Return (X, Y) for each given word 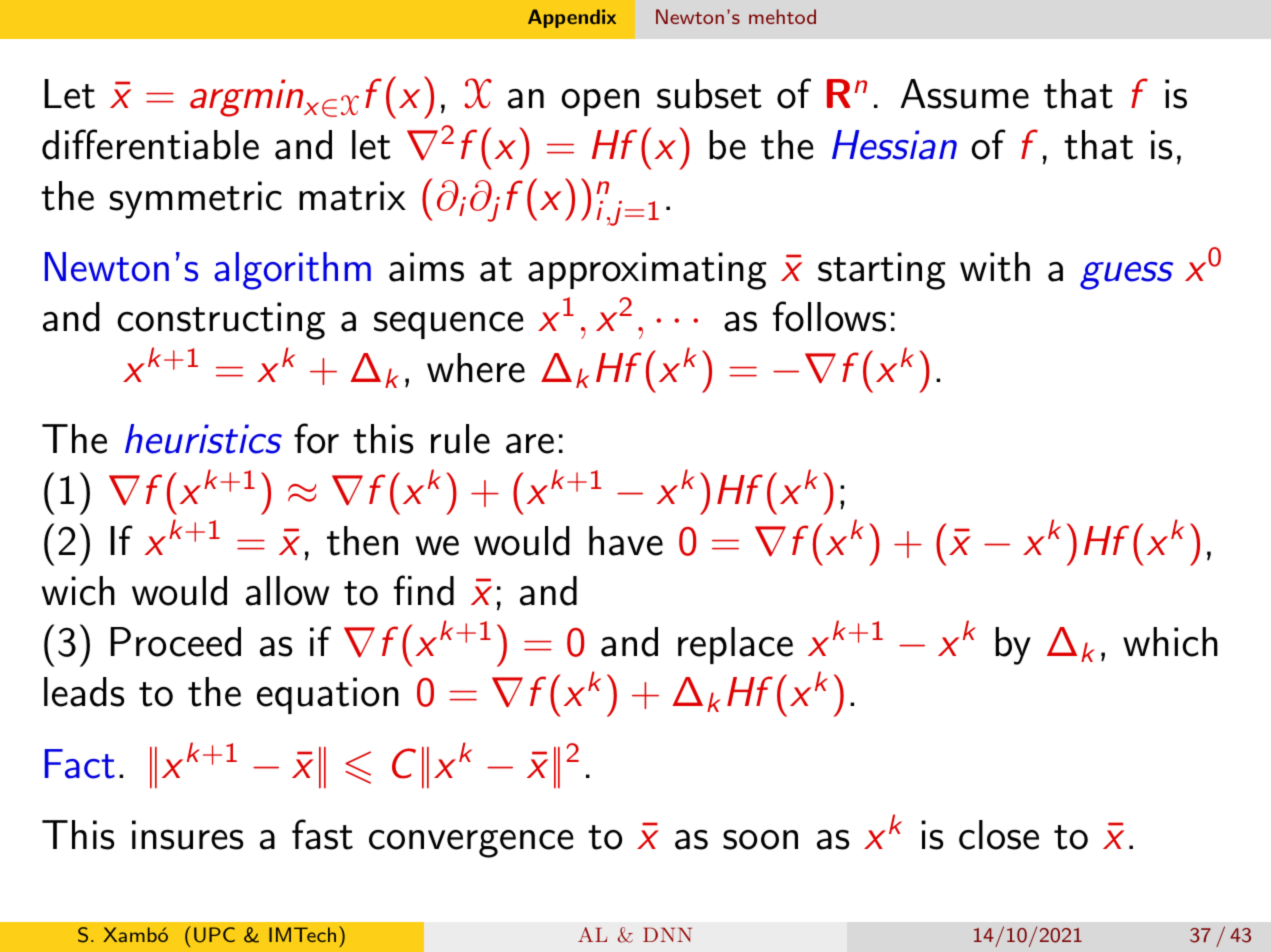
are (530, 444)
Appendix (572, 18)
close (999, 835)
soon (760, 839)
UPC (214, 935)
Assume (965, 94)
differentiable (150, 144)
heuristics (203, 439)
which (1170, 642)
